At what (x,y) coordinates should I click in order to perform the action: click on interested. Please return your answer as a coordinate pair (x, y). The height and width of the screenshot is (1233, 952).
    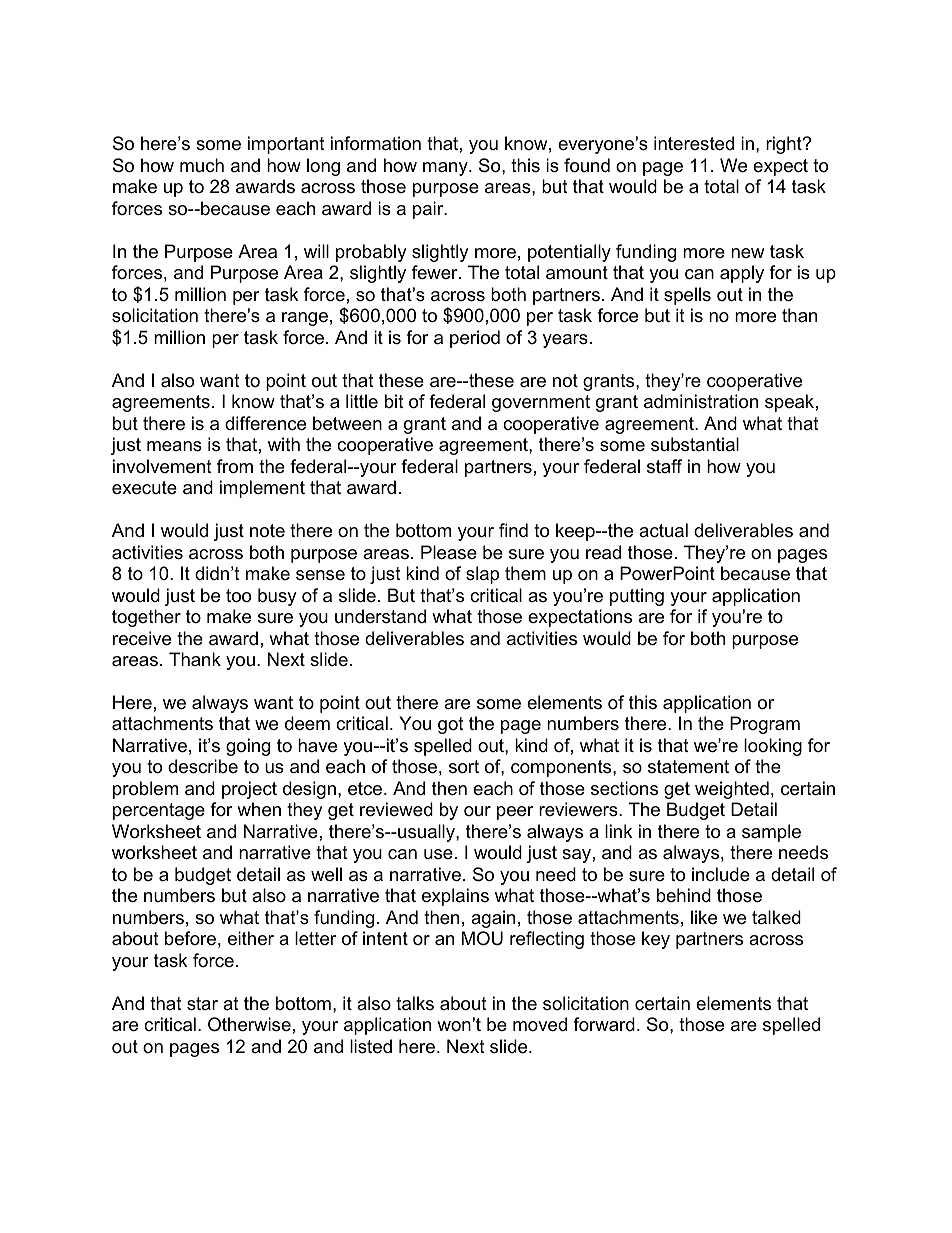
    Looking at the image, I should click on (694, 143).
